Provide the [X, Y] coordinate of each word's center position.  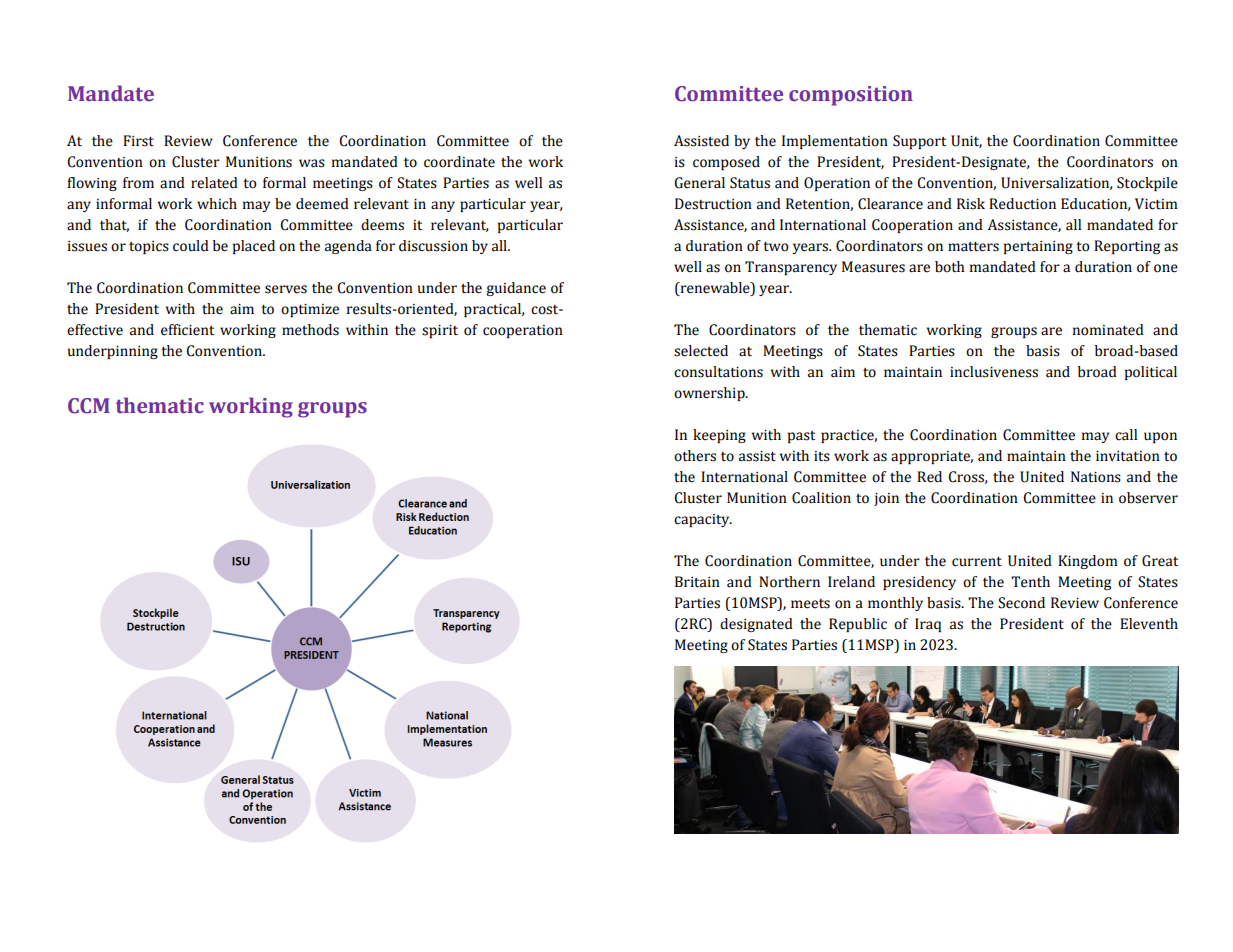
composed [726, 163]
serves [286, 289]
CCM [89, 406]
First [138, 141]
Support [919, 142]
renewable [715, 288]
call [1126, 435]
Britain [697, 582]
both [950, 267]
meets [810, 604]
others [695, 456]
